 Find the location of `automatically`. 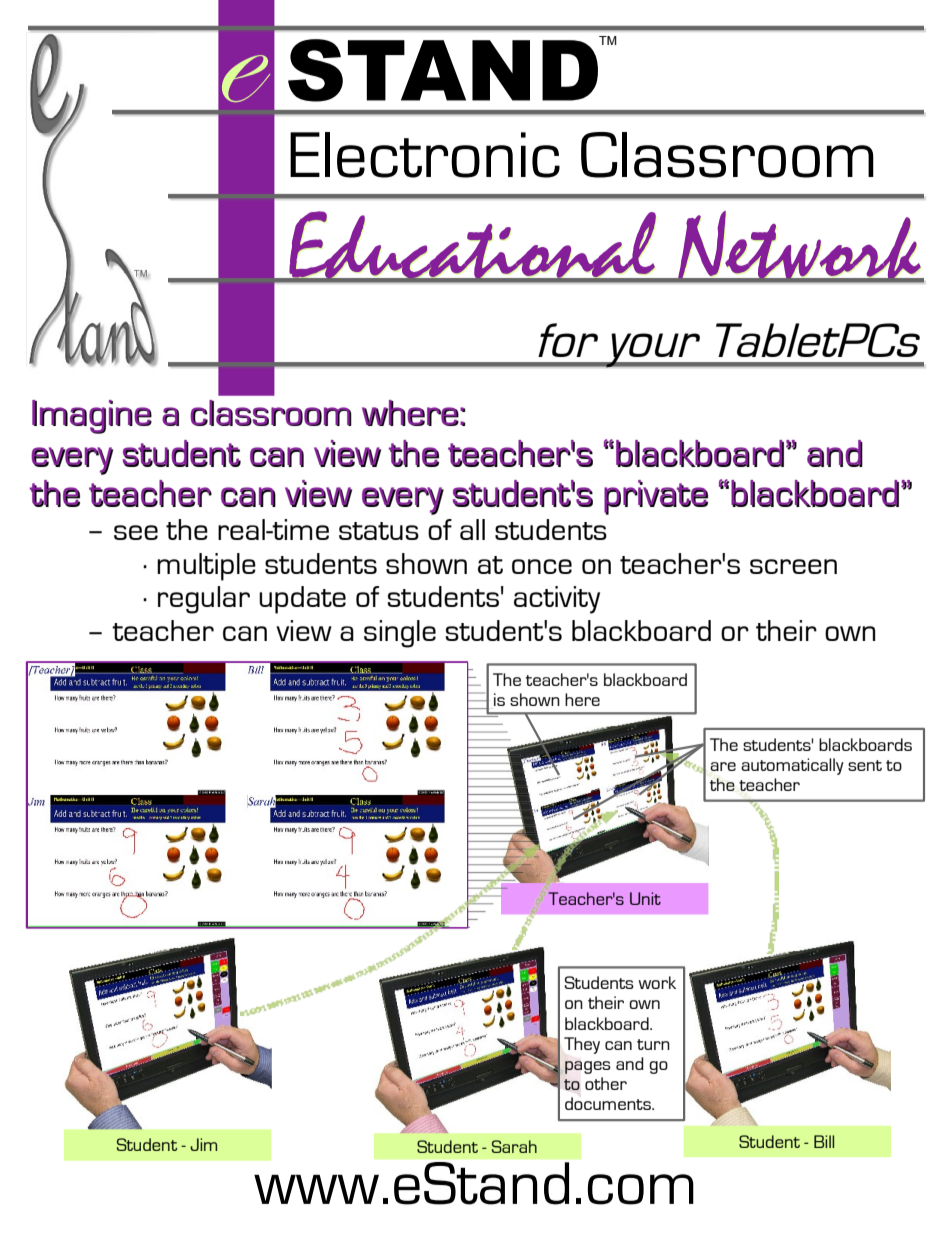

automatically is located at coordinates (792, 766).
